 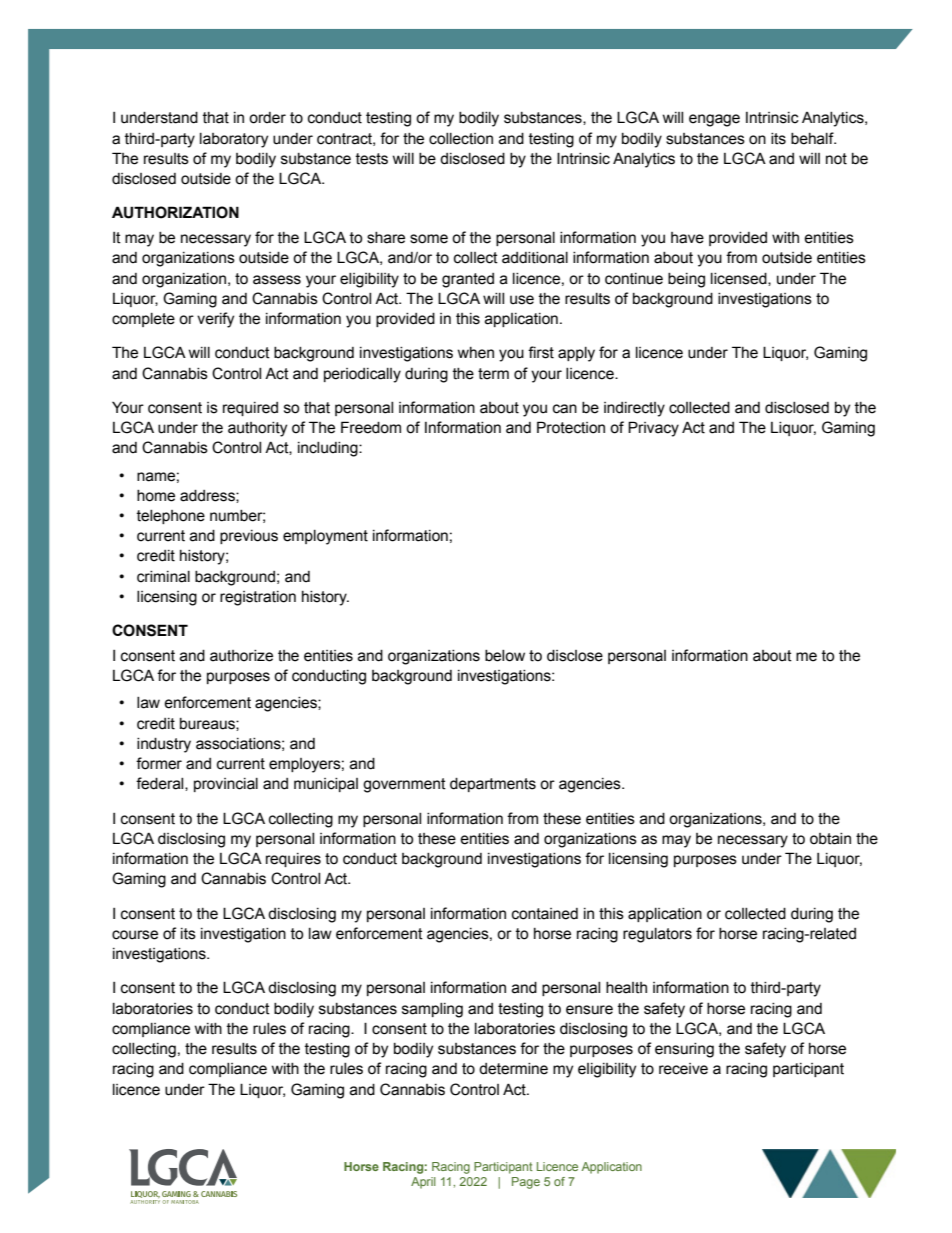 What do you see at coordinates (241, 656) in the page?
I see `authorize` at bounding box center [241, 656].
